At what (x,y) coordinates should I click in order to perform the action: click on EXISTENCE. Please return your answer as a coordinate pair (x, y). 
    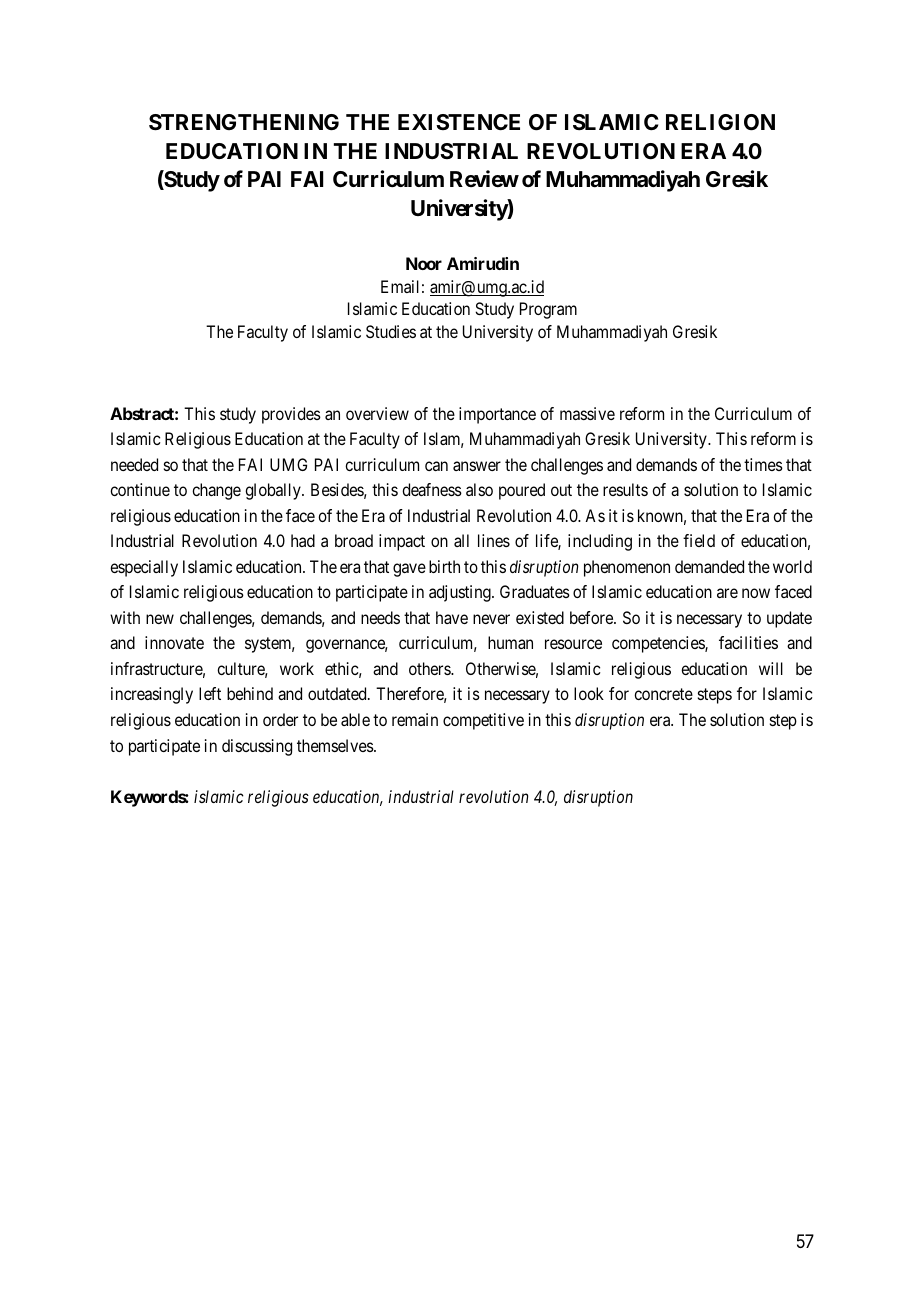
    Looking at the image, I should click on (459, 122).
